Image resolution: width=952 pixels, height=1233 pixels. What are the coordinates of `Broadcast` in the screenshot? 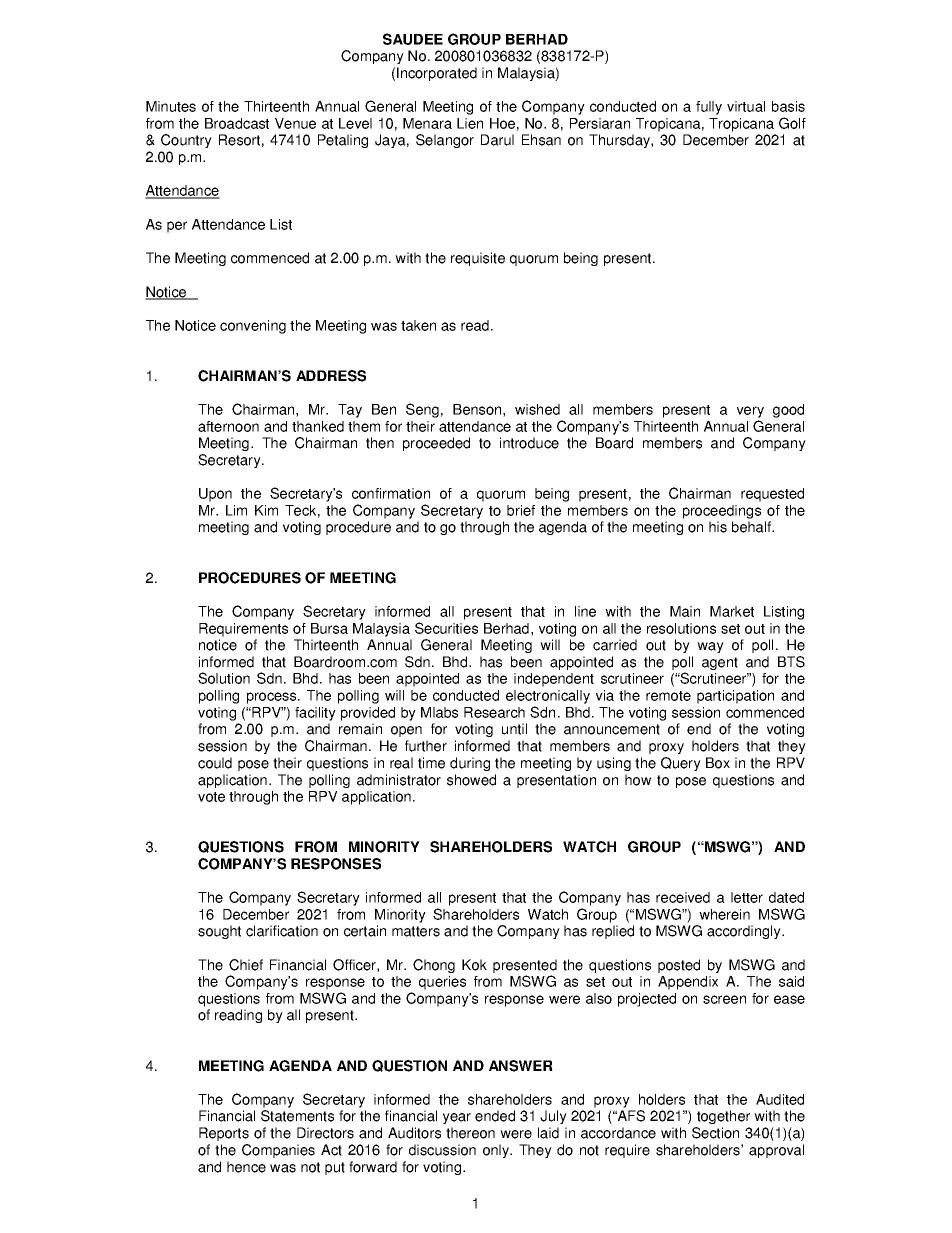 It's located at (237, 123).
